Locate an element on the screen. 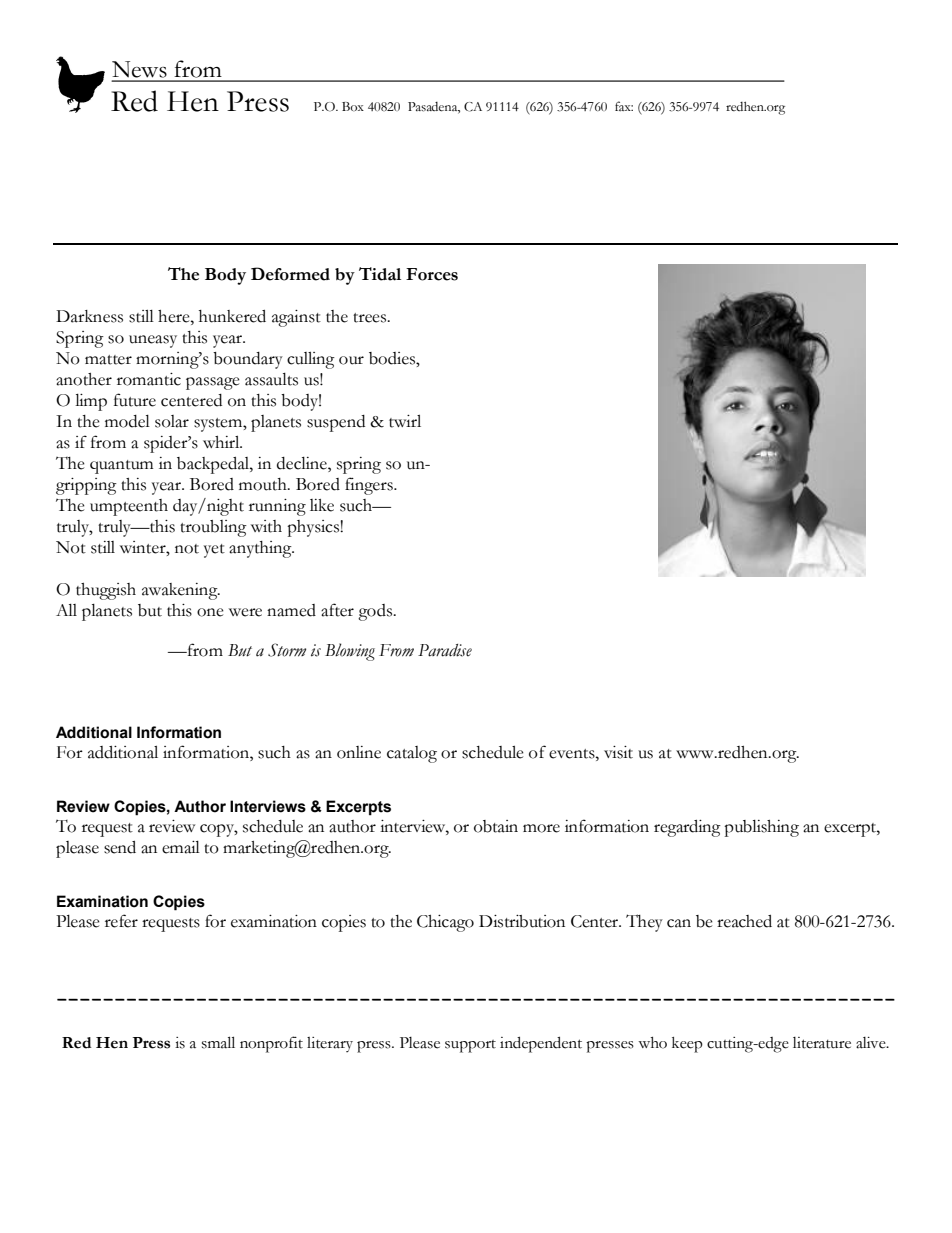  Forces is located at coordinates (432, 274).
